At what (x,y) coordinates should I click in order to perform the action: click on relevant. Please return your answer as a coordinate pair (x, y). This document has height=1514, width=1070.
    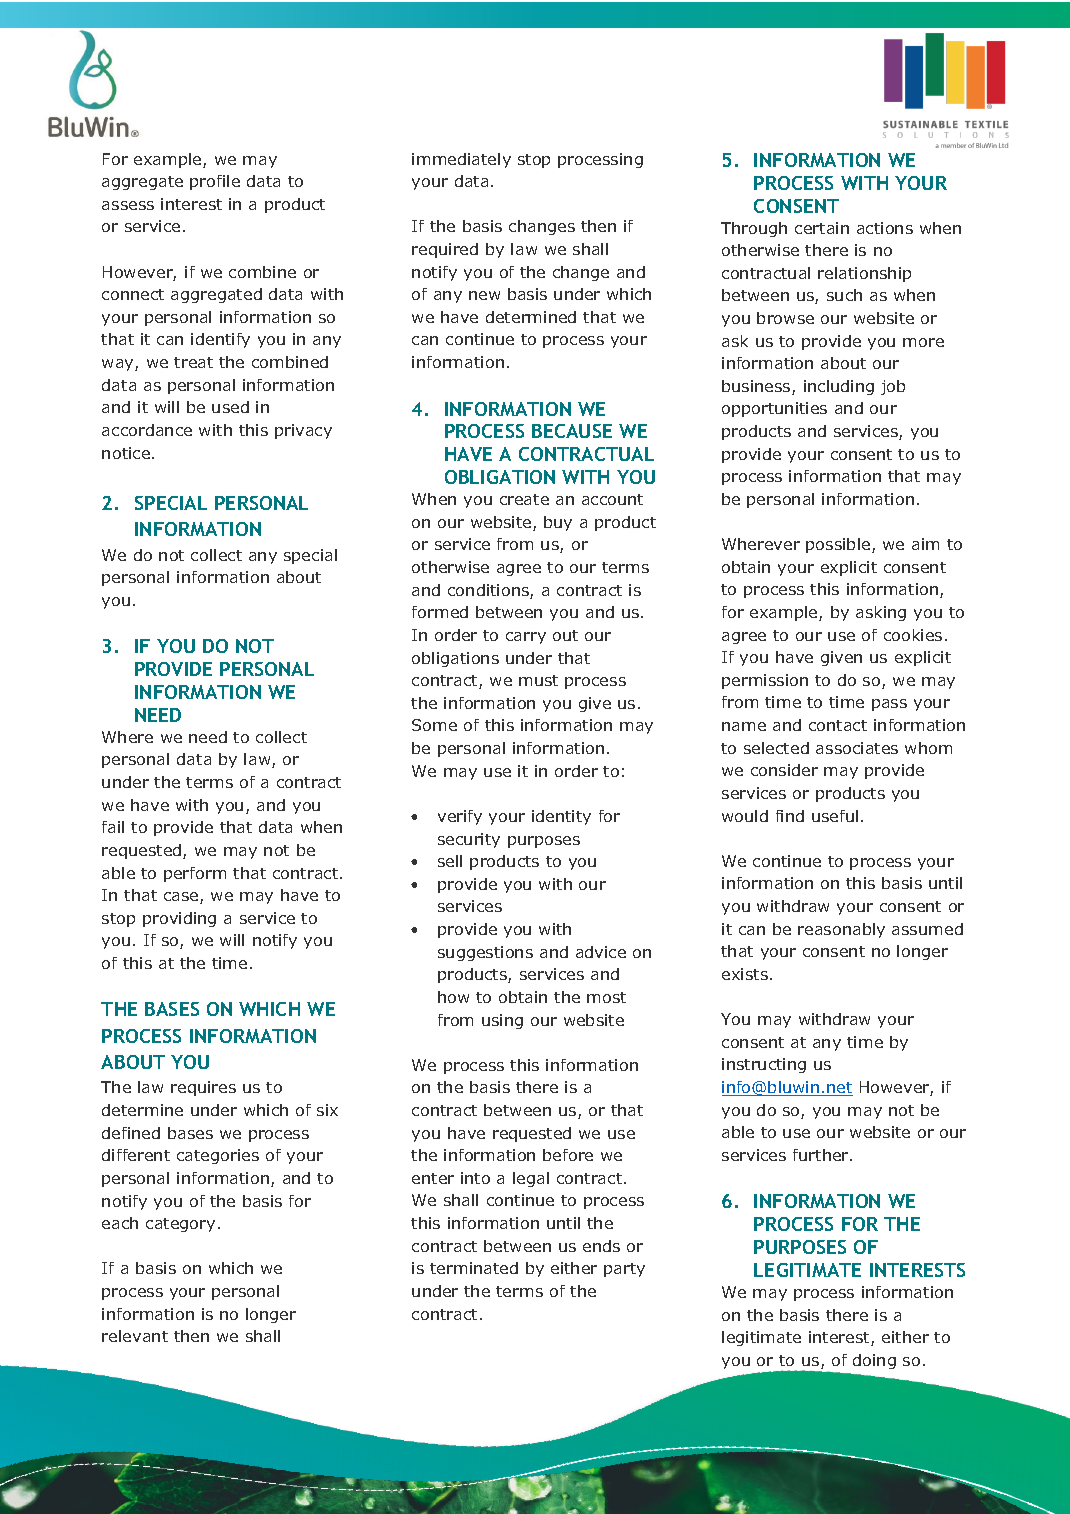
    Looking at the image, I should click on (135, 1336).
